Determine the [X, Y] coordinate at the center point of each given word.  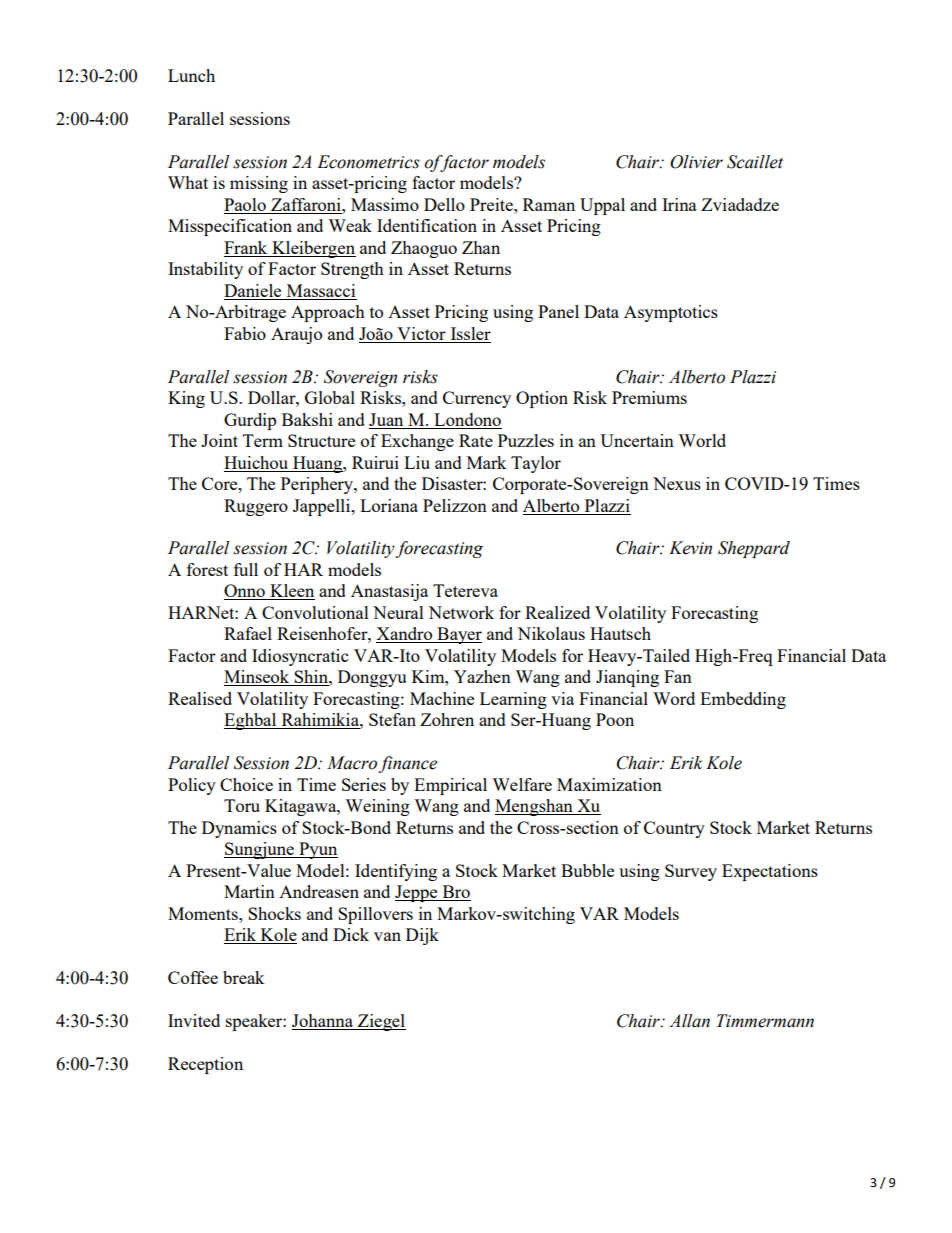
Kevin [690, 548]
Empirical [450, 786]
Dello [444, 204]
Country [674, 829]
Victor [421, 333]
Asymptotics [671, 313]
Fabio [245, 333]
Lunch [191, 75]
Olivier [696, 162]
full [246, 569]
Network [461, 612]
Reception [205, 1065]
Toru [242, 805]
